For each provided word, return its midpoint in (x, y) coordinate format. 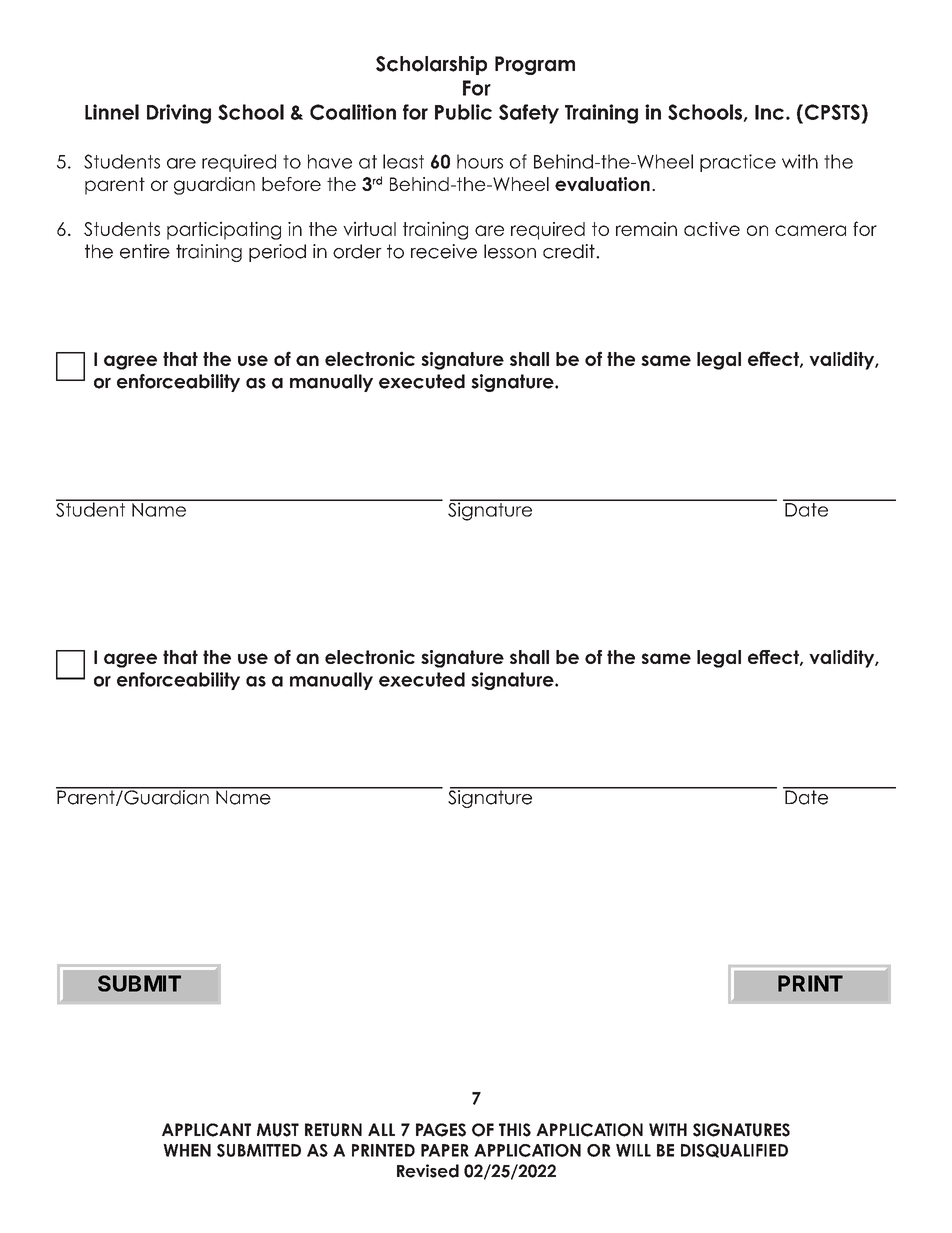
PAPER (445, 1150)
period (277, 253)
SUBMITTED (259, 1150)
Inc (769, 112)
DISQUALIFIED (734, 1151)
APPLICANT (206, 1130)
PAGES (441, 1130)
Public (463, 112)
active (712, 229)
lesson (510, 251)
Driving (179, 114)
